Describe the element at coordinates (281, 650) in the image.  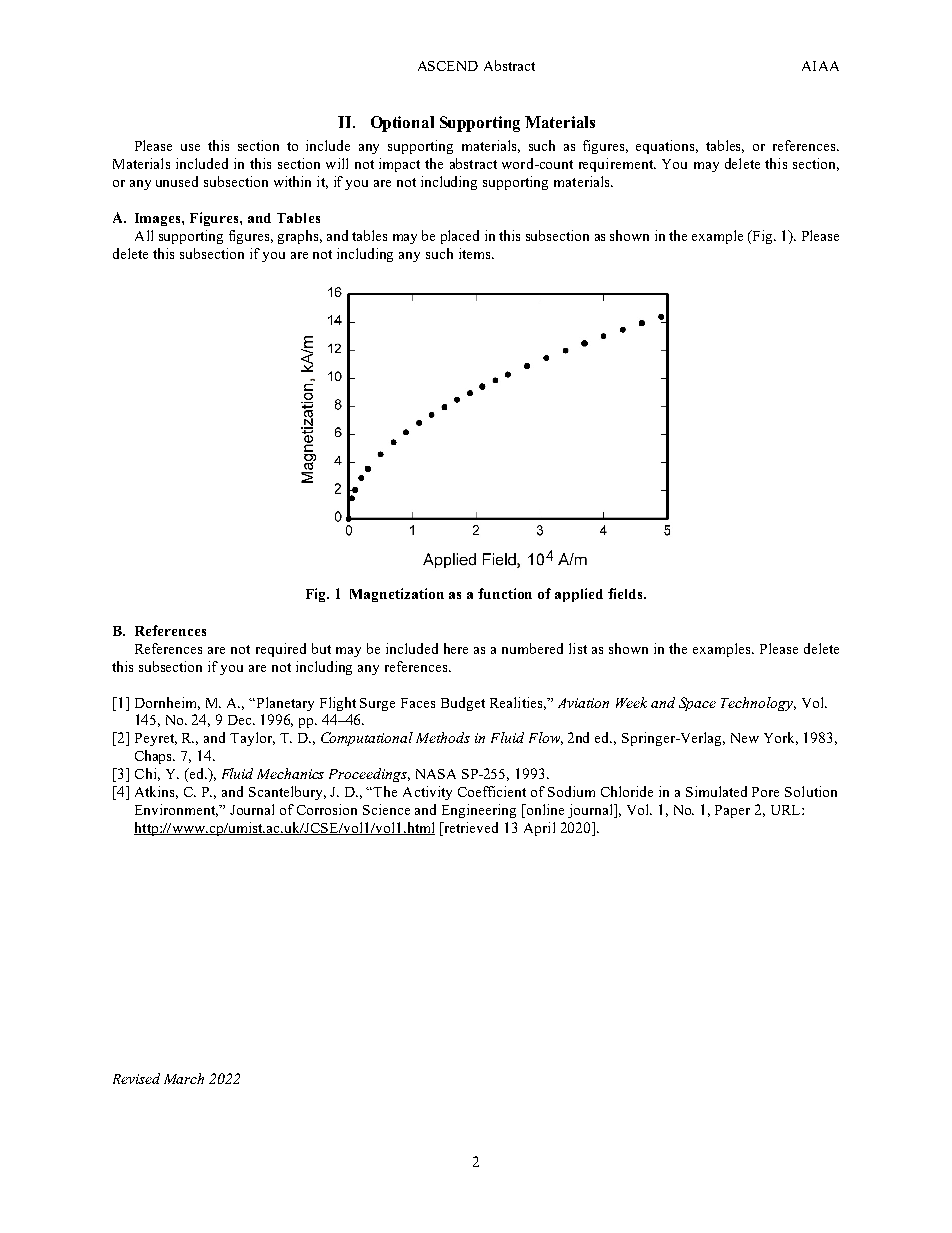
I see `required` at that location.
